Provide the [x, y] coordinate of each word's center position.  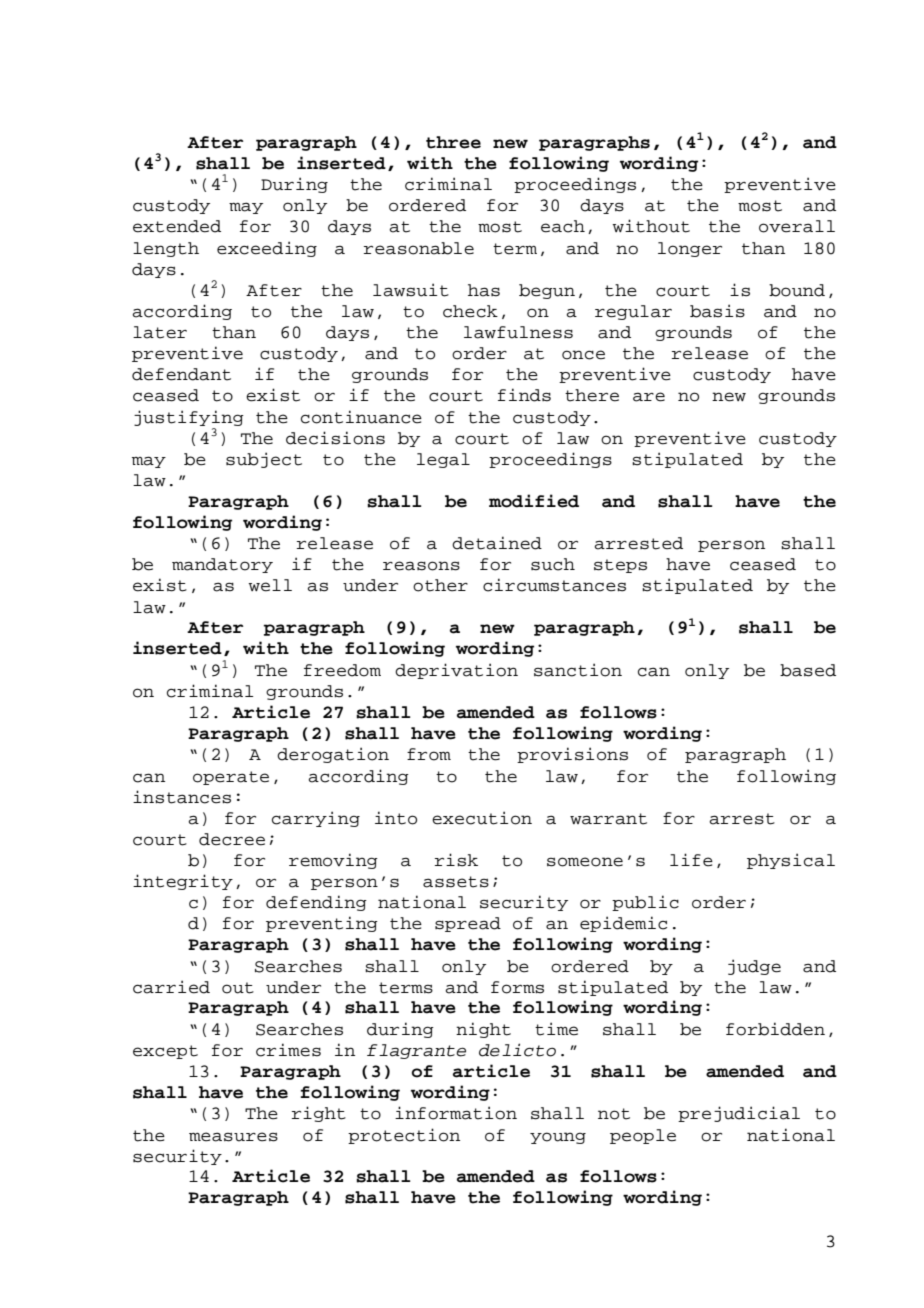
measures [233, 1137]
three [453, 142]
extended [177, 226]
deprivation [456, 671]
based [808, 670]
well [270, 585]
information [456, 1113]
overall [797, 226]
